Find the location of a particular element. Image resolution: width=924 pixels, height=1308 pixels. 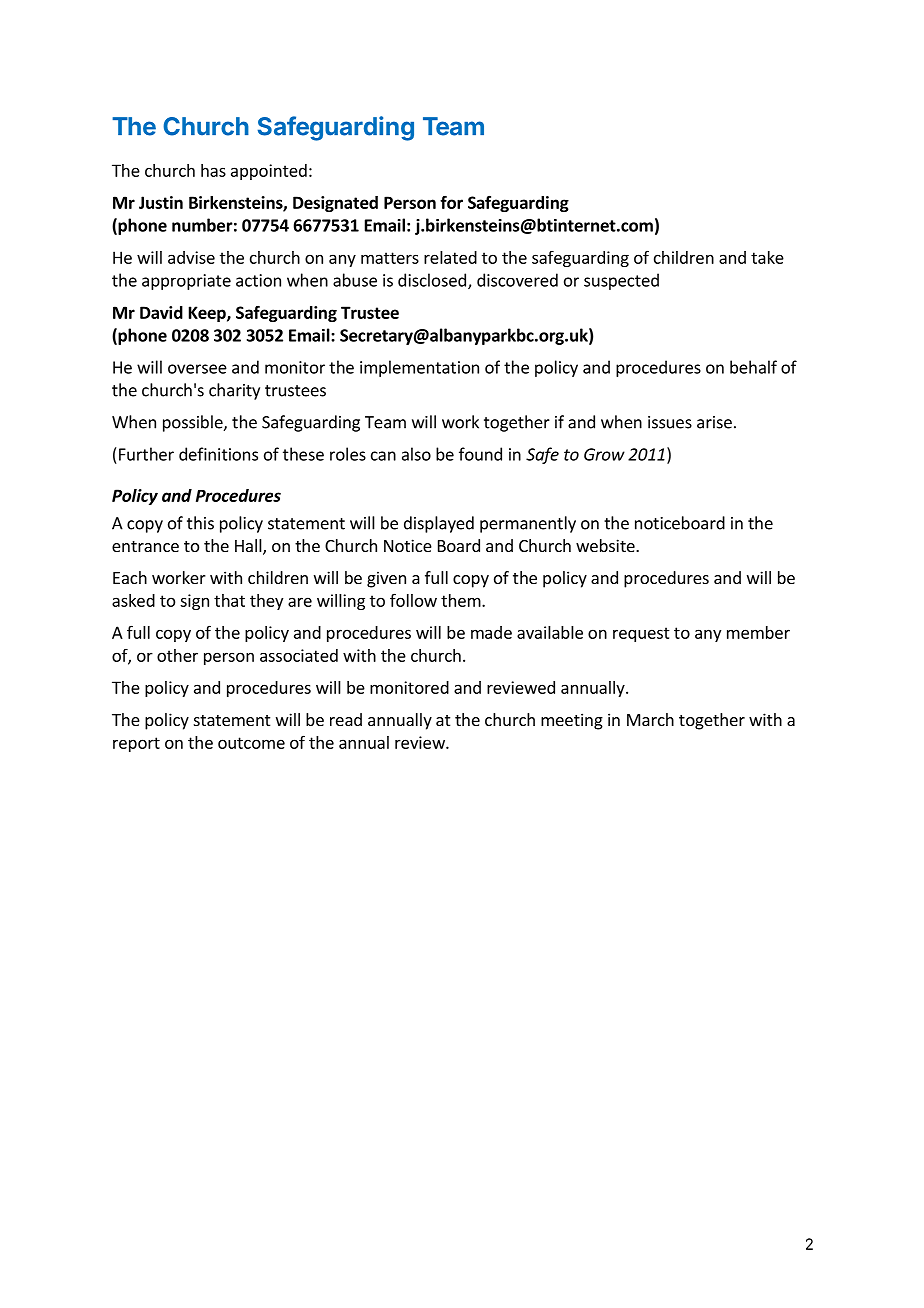

has is located at coordinates (213, 170).
